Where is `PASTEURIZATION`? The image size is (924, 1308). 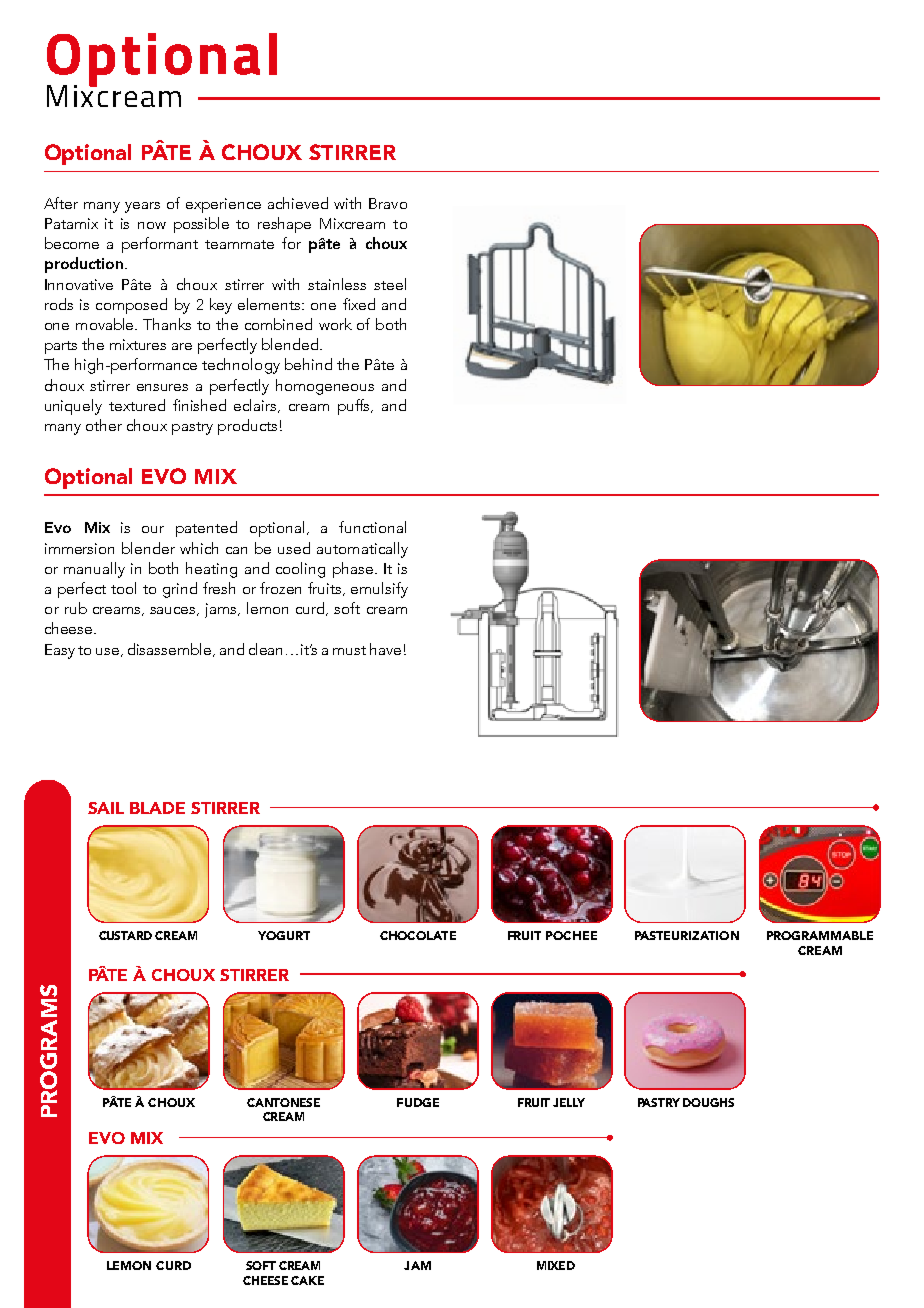 PASTEURIZATION is located at coordinates (687, 935).
